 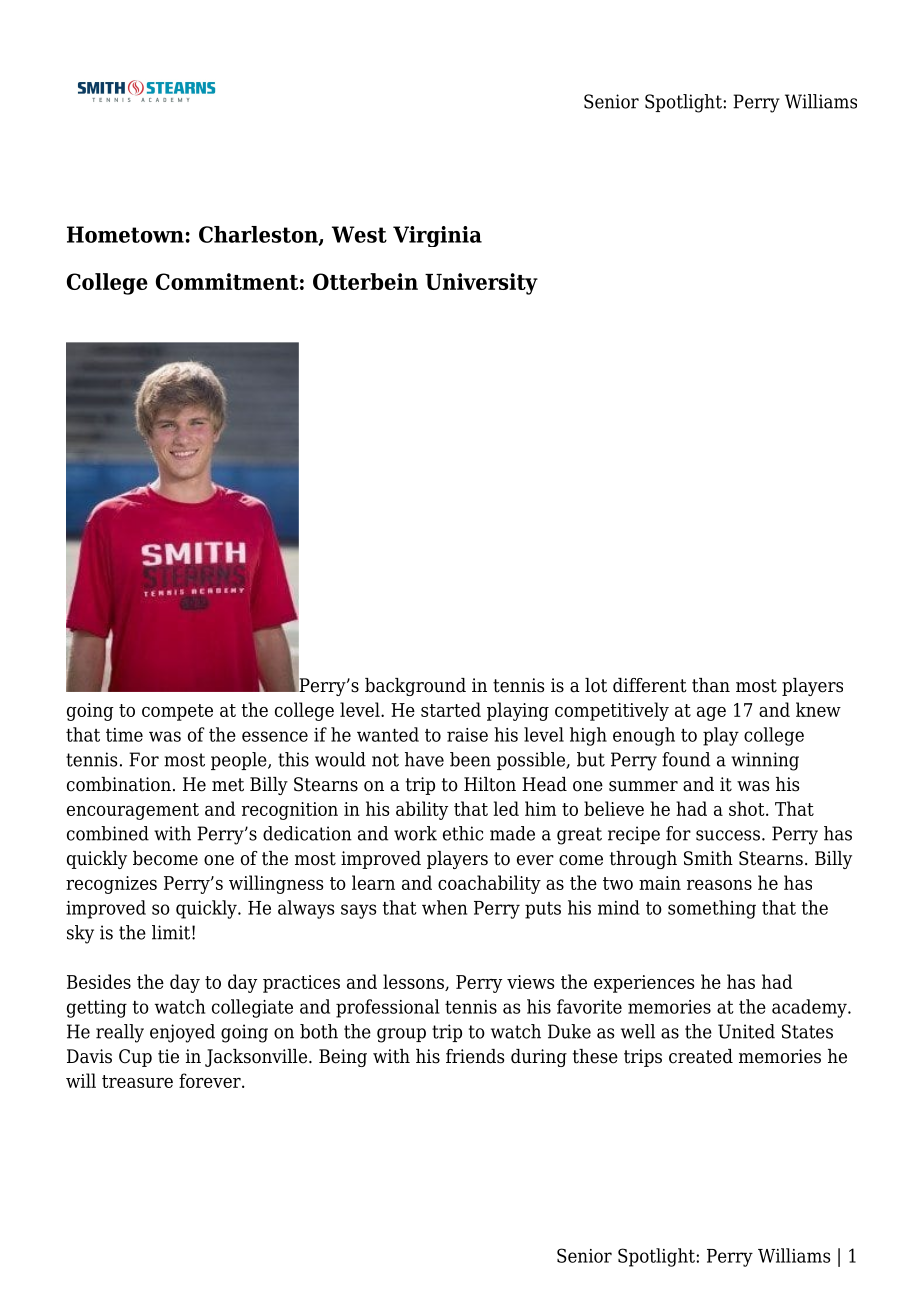 What do you see at coordinates (475, 1056) in the screenshot?
I see `friends` at bounding box center [475, 1056].
